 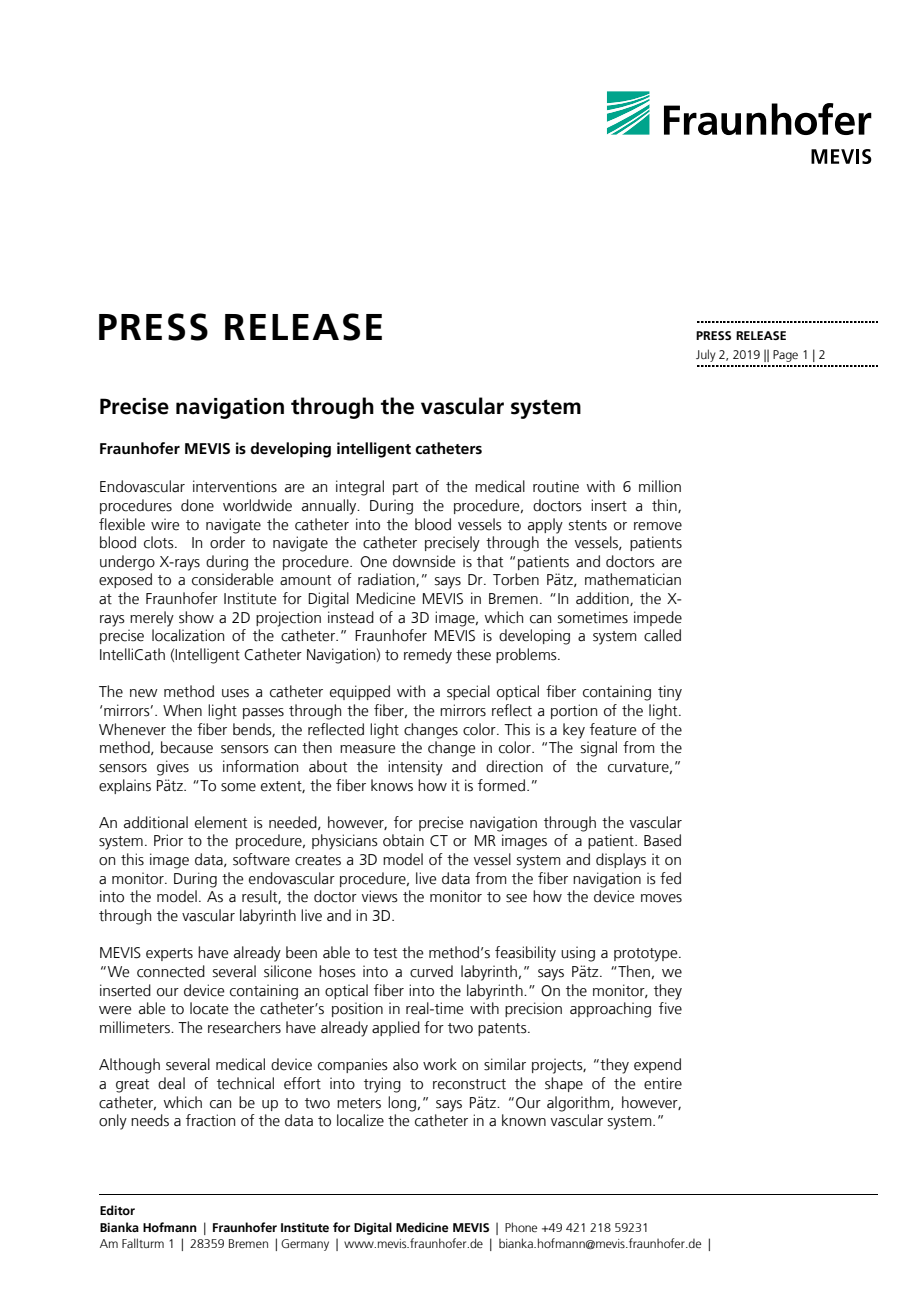 What do you see at coordinates (196, 617) in the screenshot?
I see `show` at bounding box center [196, 617].
